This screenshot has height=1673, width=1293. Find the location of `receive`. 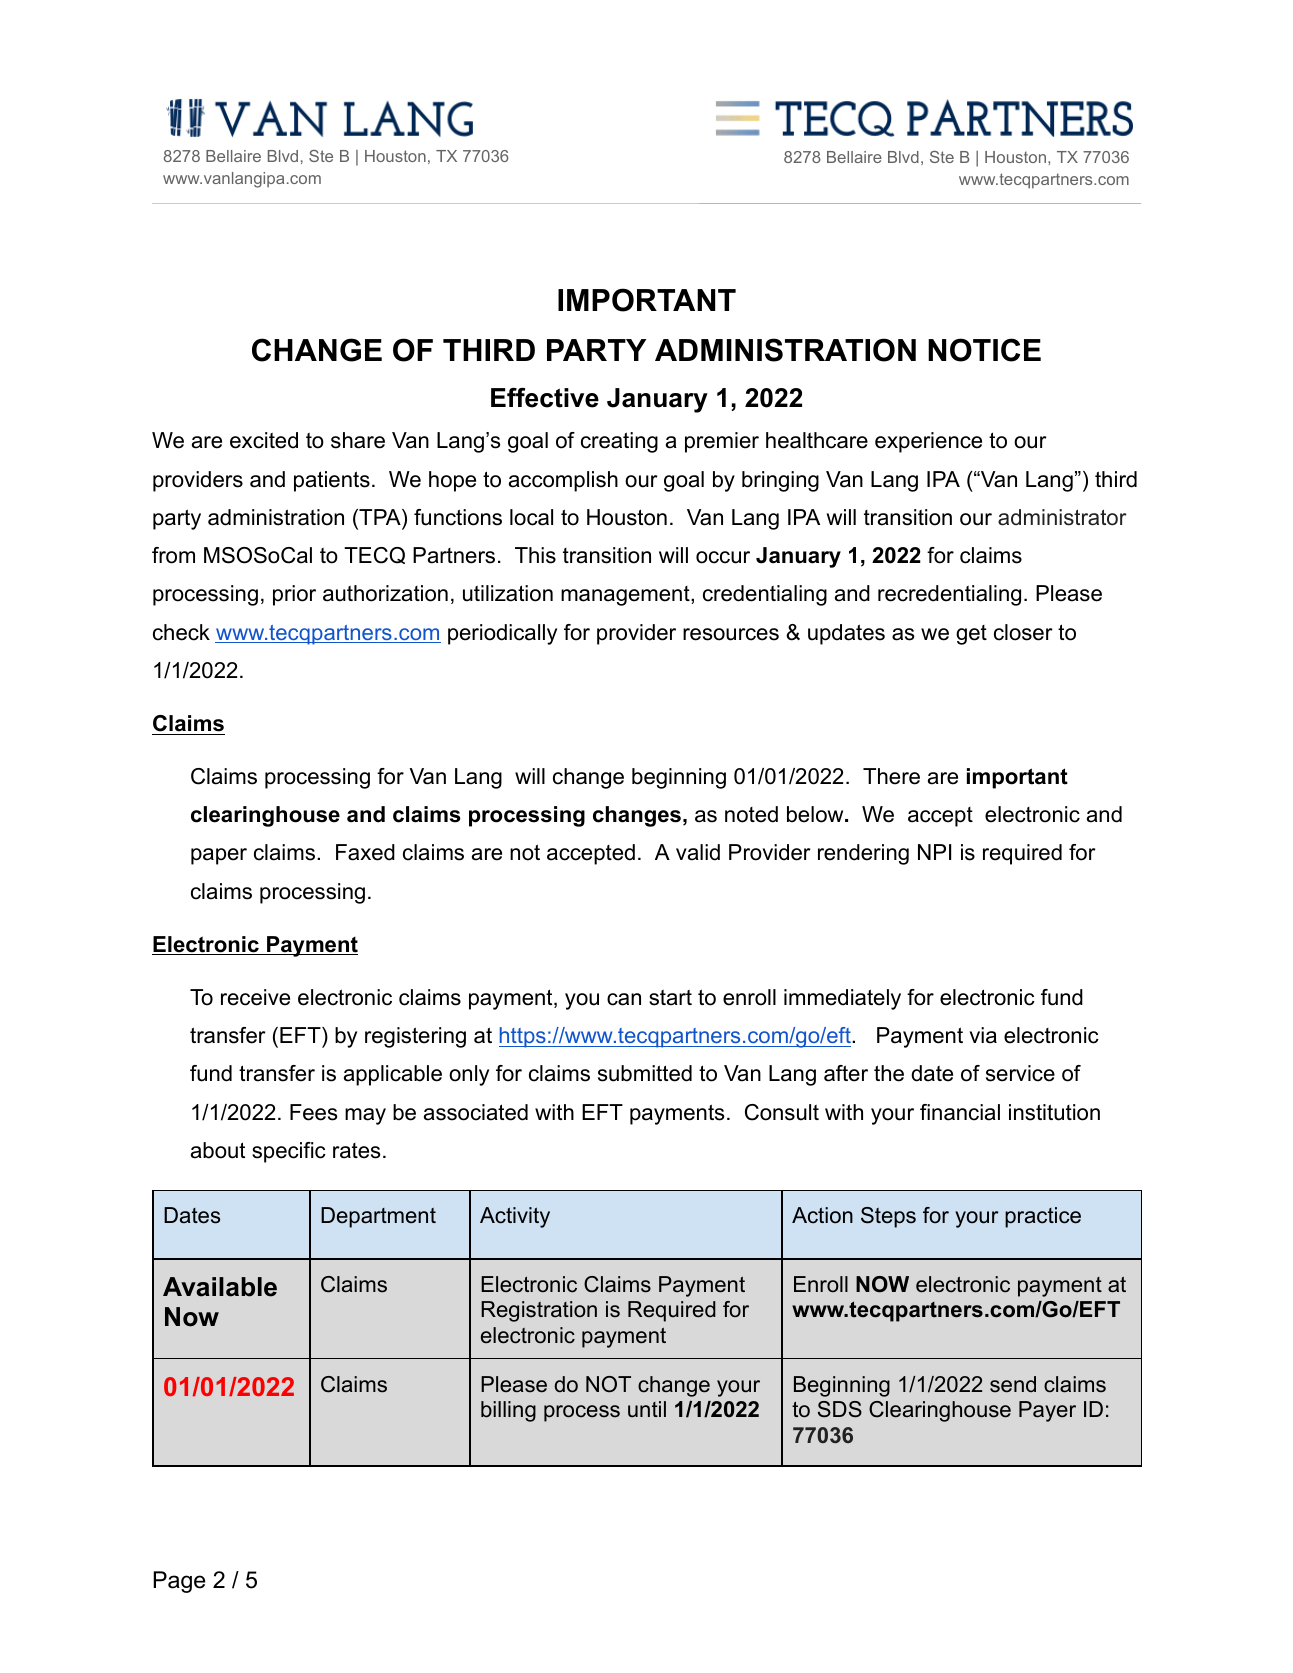

receive is located at coordinates (255, 997).
